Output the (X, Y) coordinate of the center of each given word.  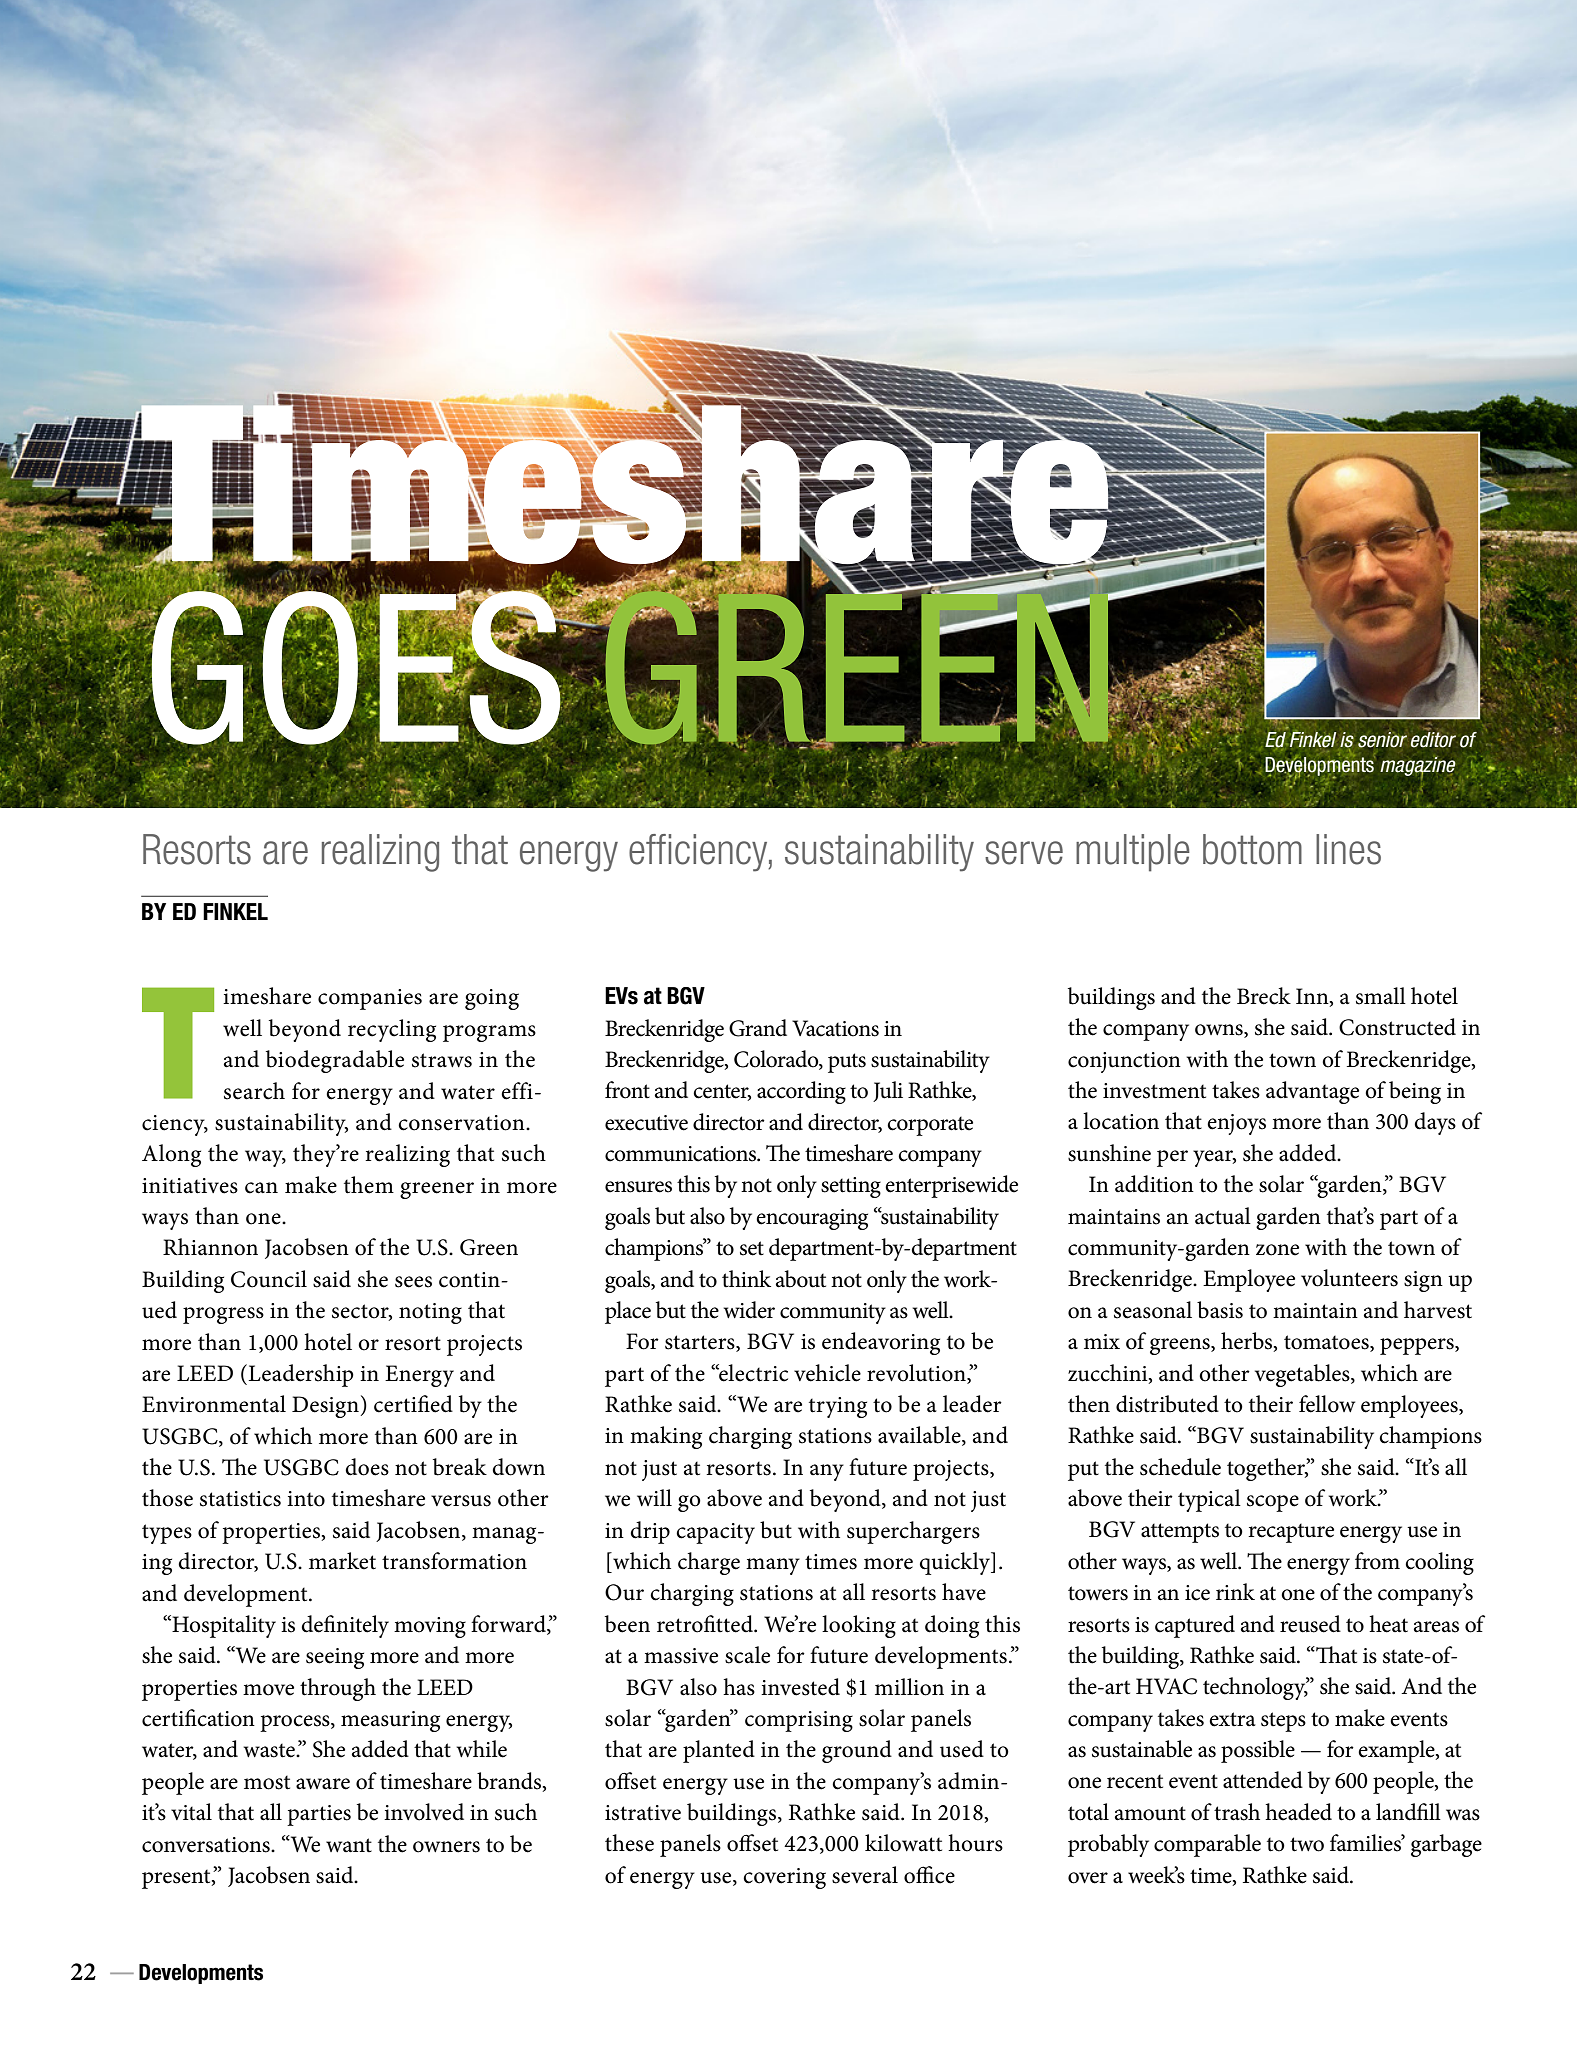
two (1307, 1844)
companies (370, 999)
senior (1382, 740)
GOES (356, 668)
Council (269, 1279)
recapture (1291, 1533)
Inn (1313, 997)
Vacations (835, 1028)
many (773, 1566)
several (865, 1875)
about (801, 1279)
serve (1024, 853)
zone (1277, 1250)
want (349, 1845)
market (342, 1561)
